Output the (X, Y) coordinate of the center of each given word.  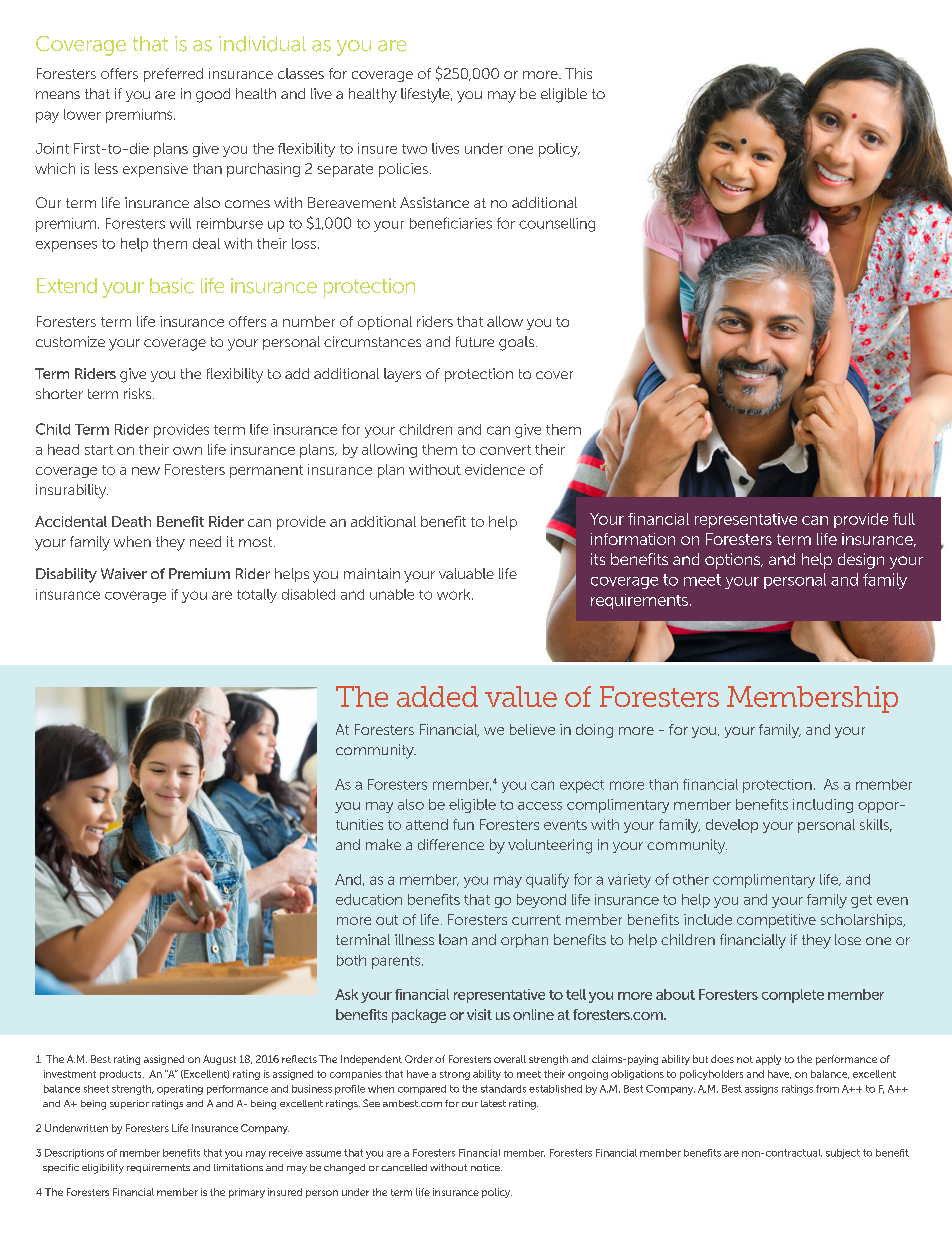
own (187, 451)
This (578, 73)
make (383, 844)
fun (463, 824)
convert (505, 450)
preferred (173, 75)
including (823, 806)
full (904, 519)
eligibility (103, 1169)
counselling (557, 225)
